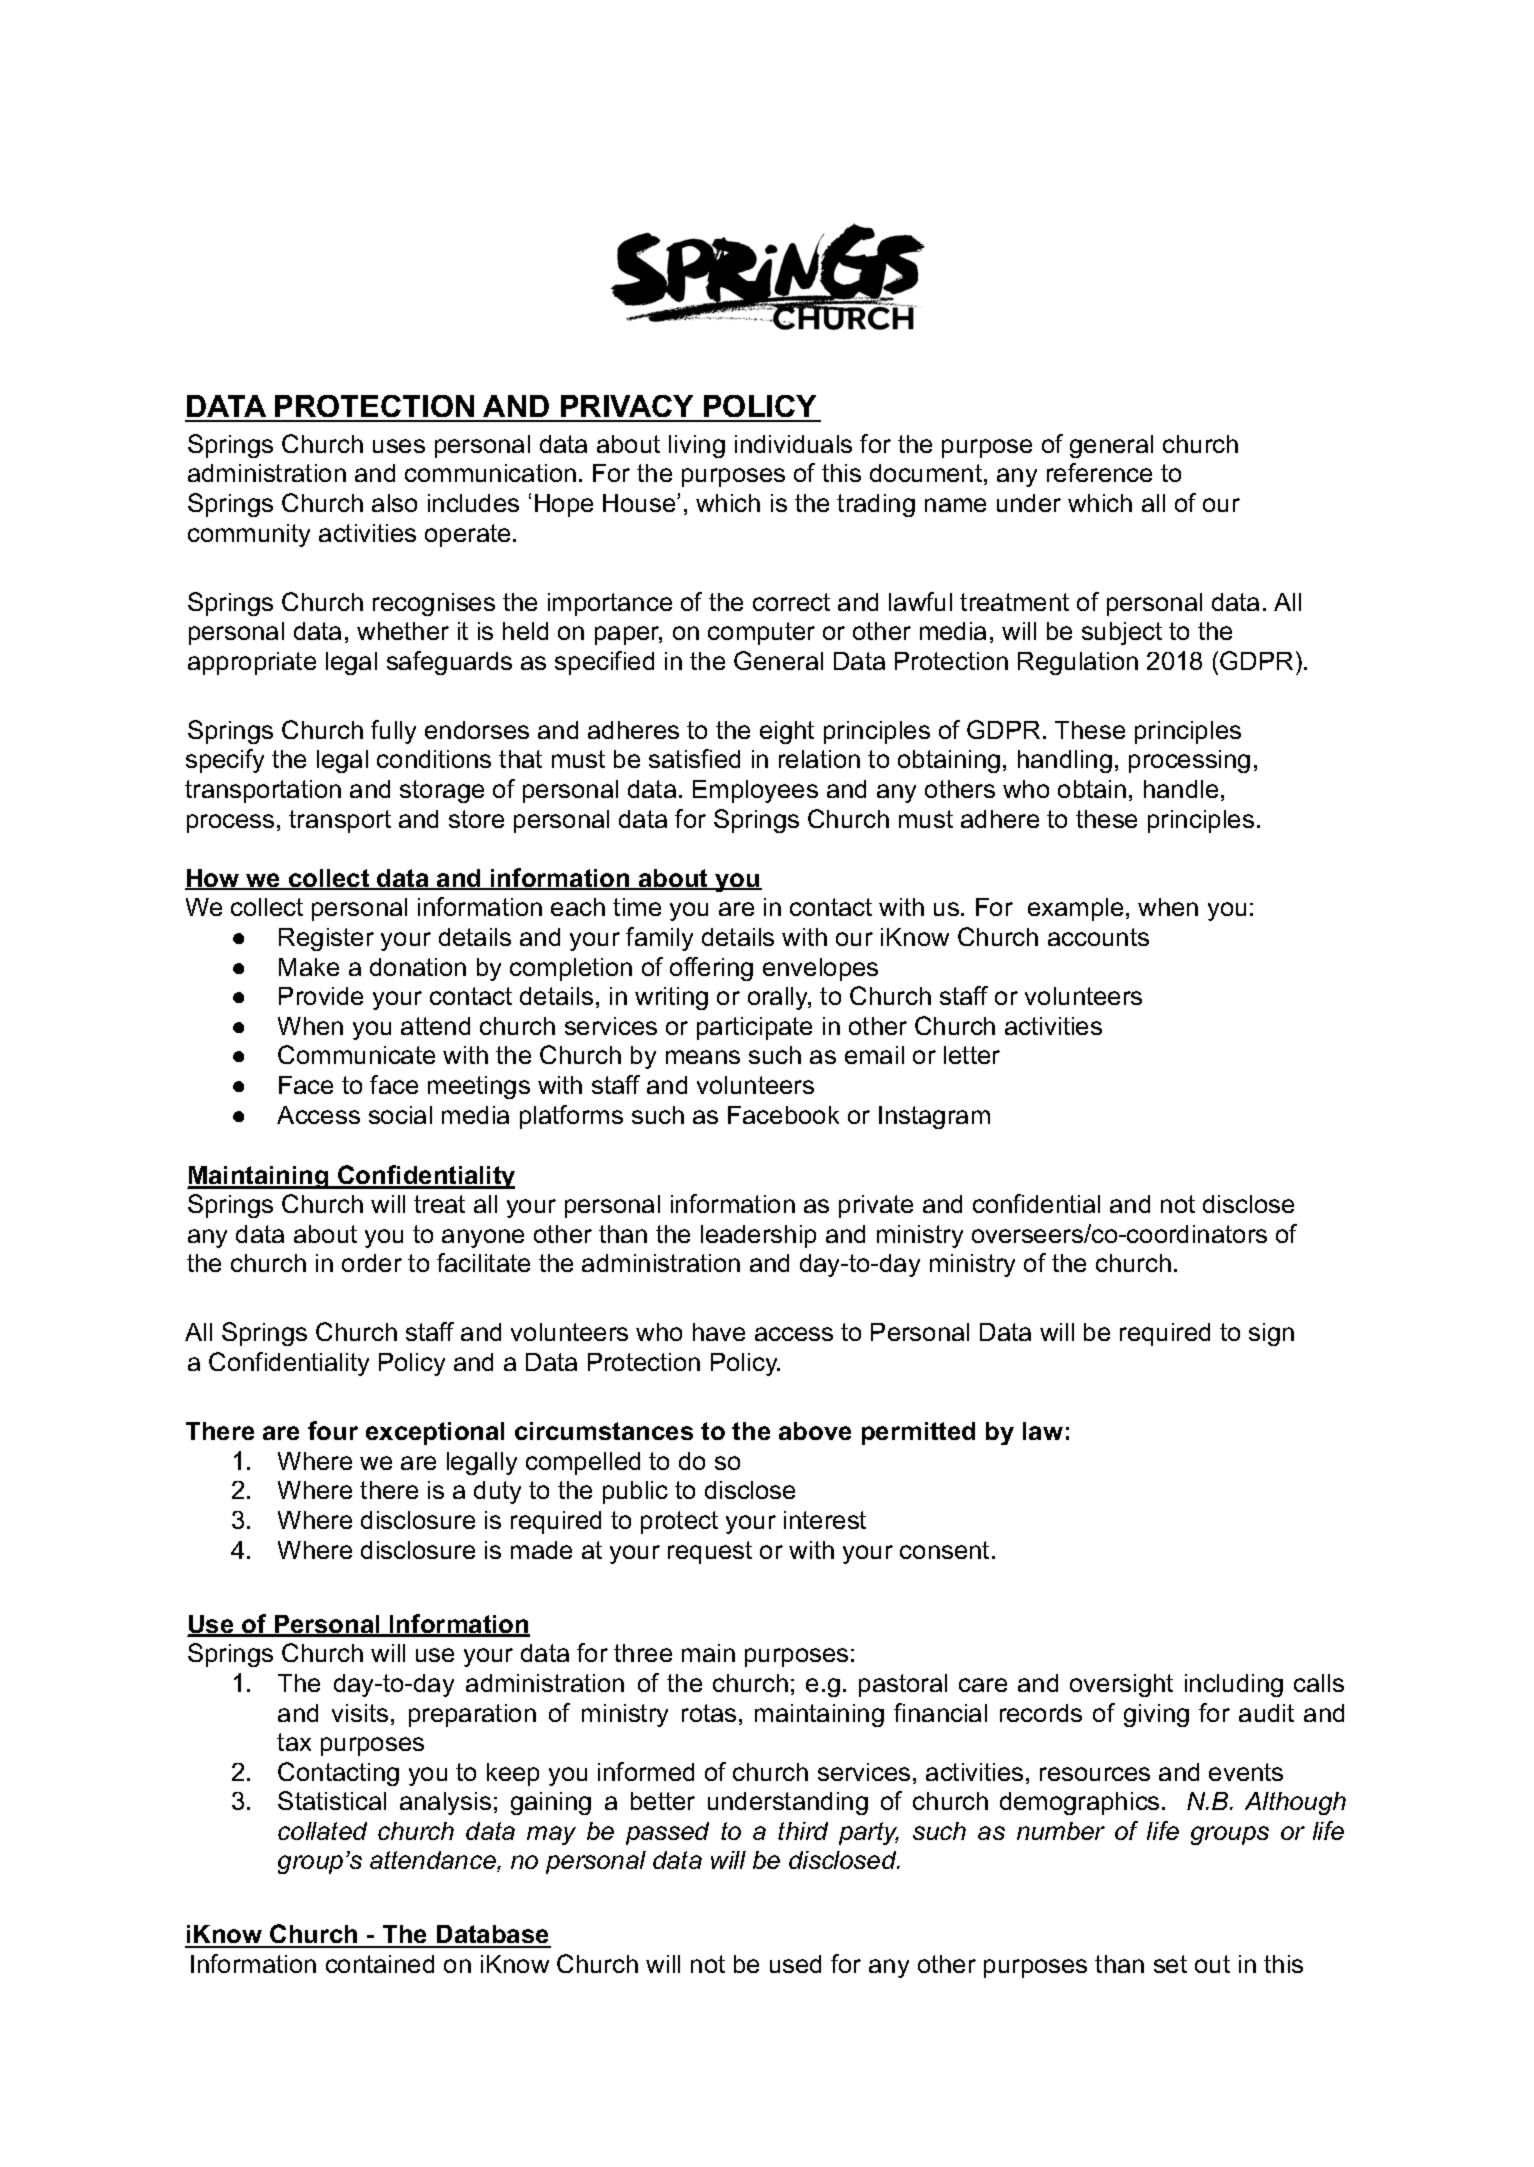 Image resolution: width=1534 pixels, height=2167 pixels. I want to click on used, so click(795, 1964).
